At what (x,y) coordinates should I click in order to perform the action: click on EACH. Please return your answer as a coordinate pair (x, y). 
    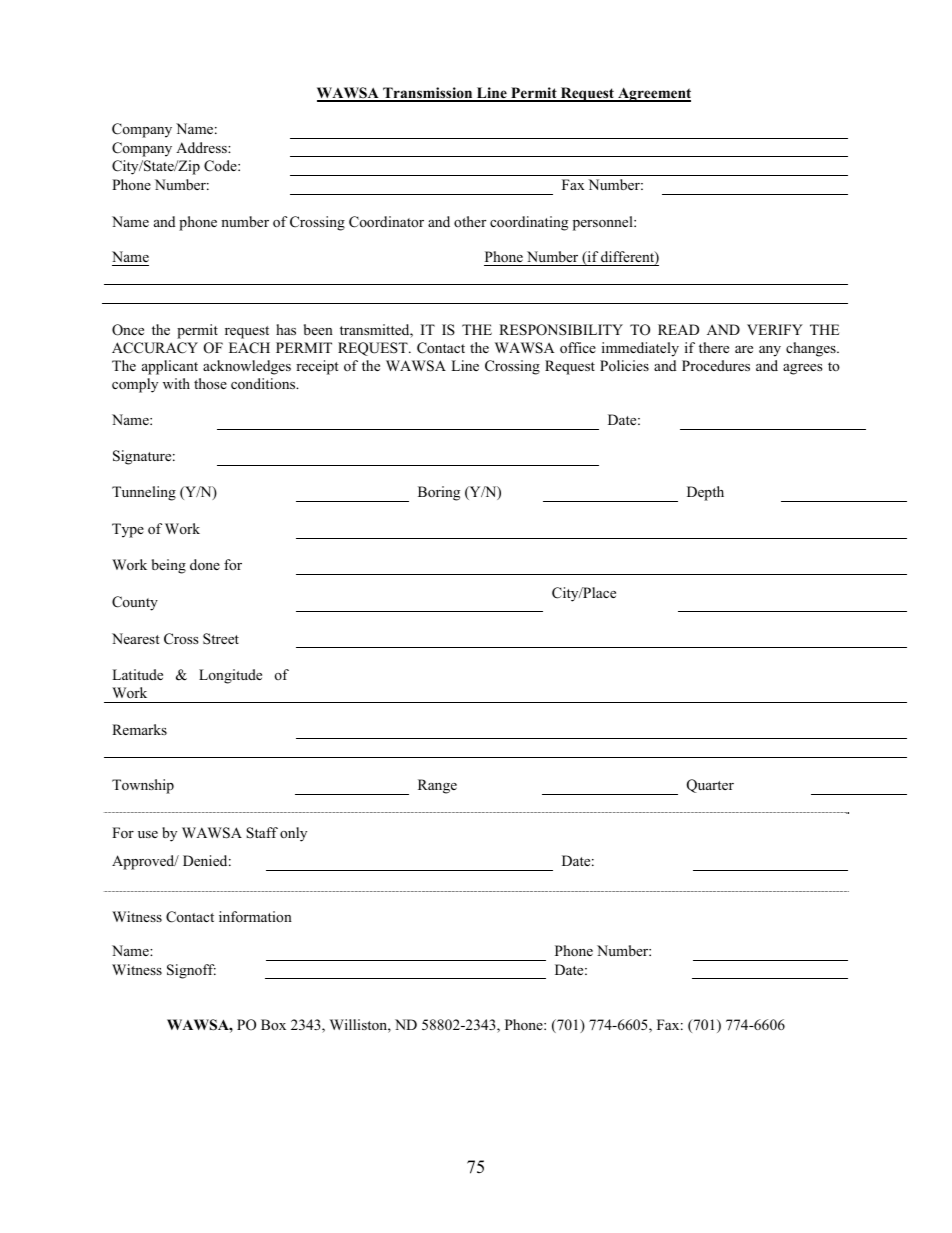
    Looking at the image, I should click on (249, 348).
